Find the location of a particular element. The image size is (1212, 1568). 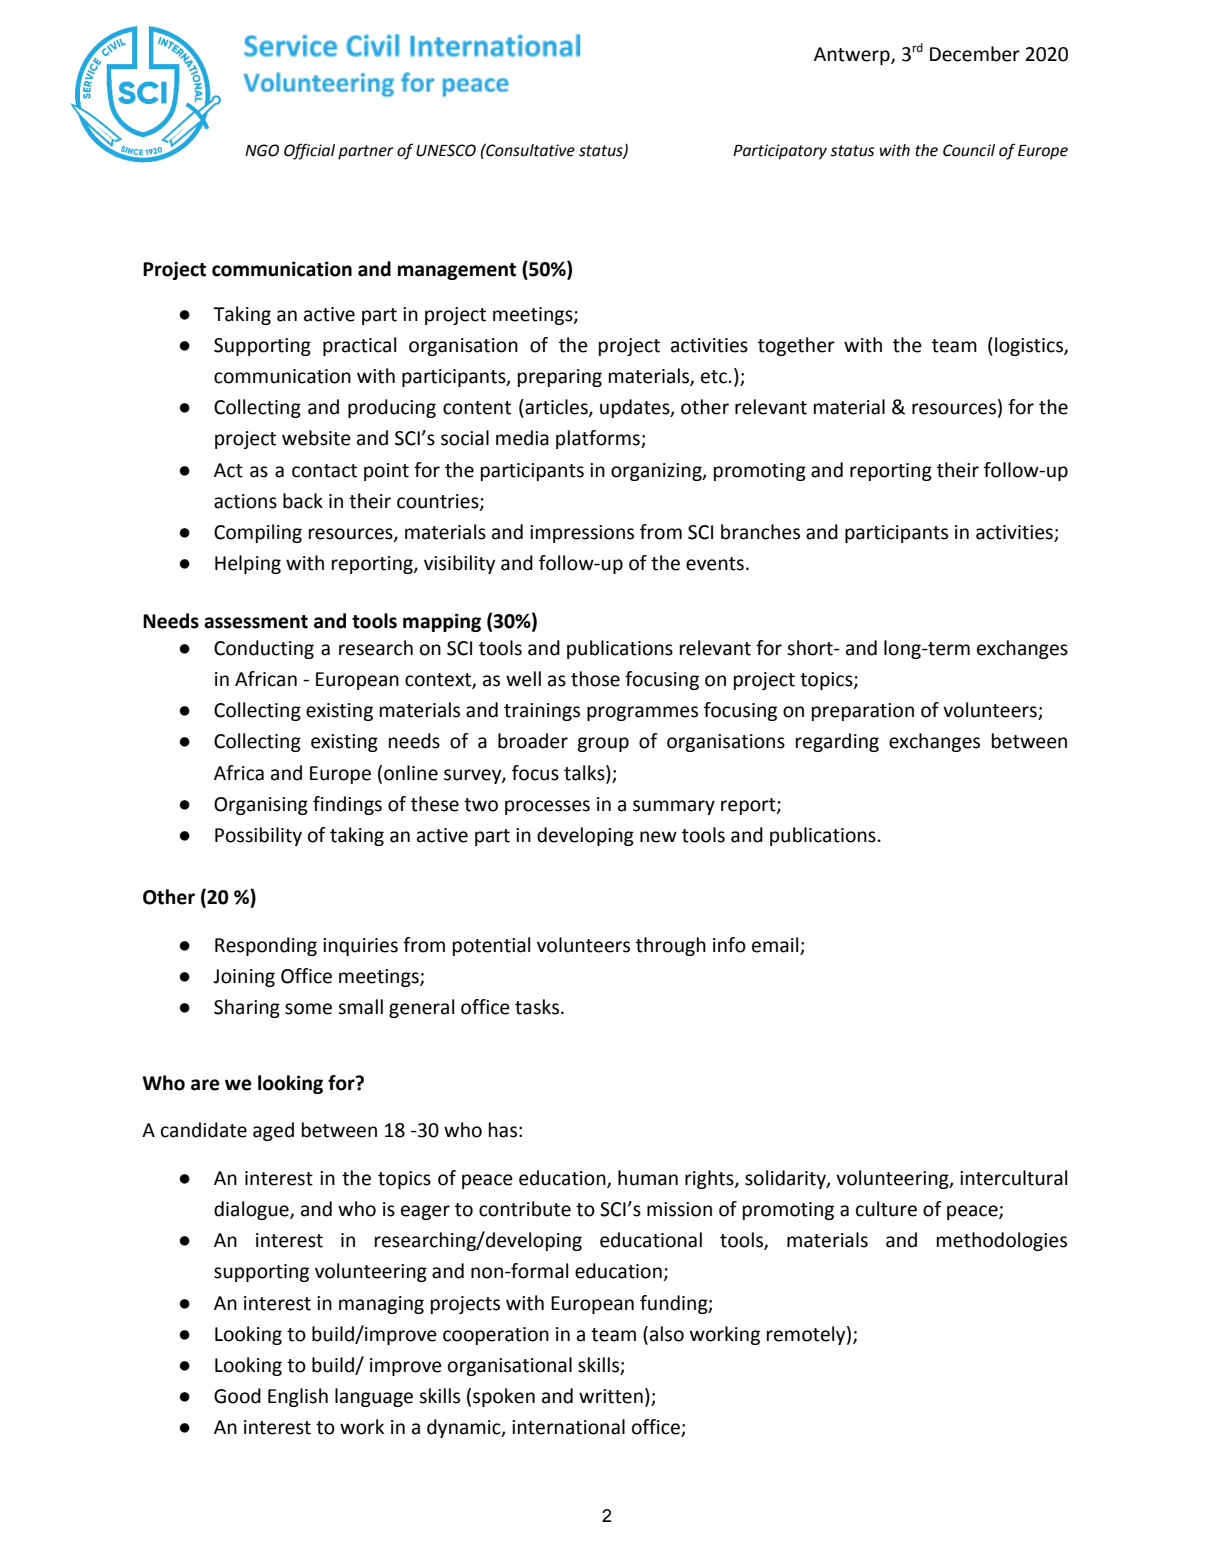

website is located at coordinates (316, 438).
